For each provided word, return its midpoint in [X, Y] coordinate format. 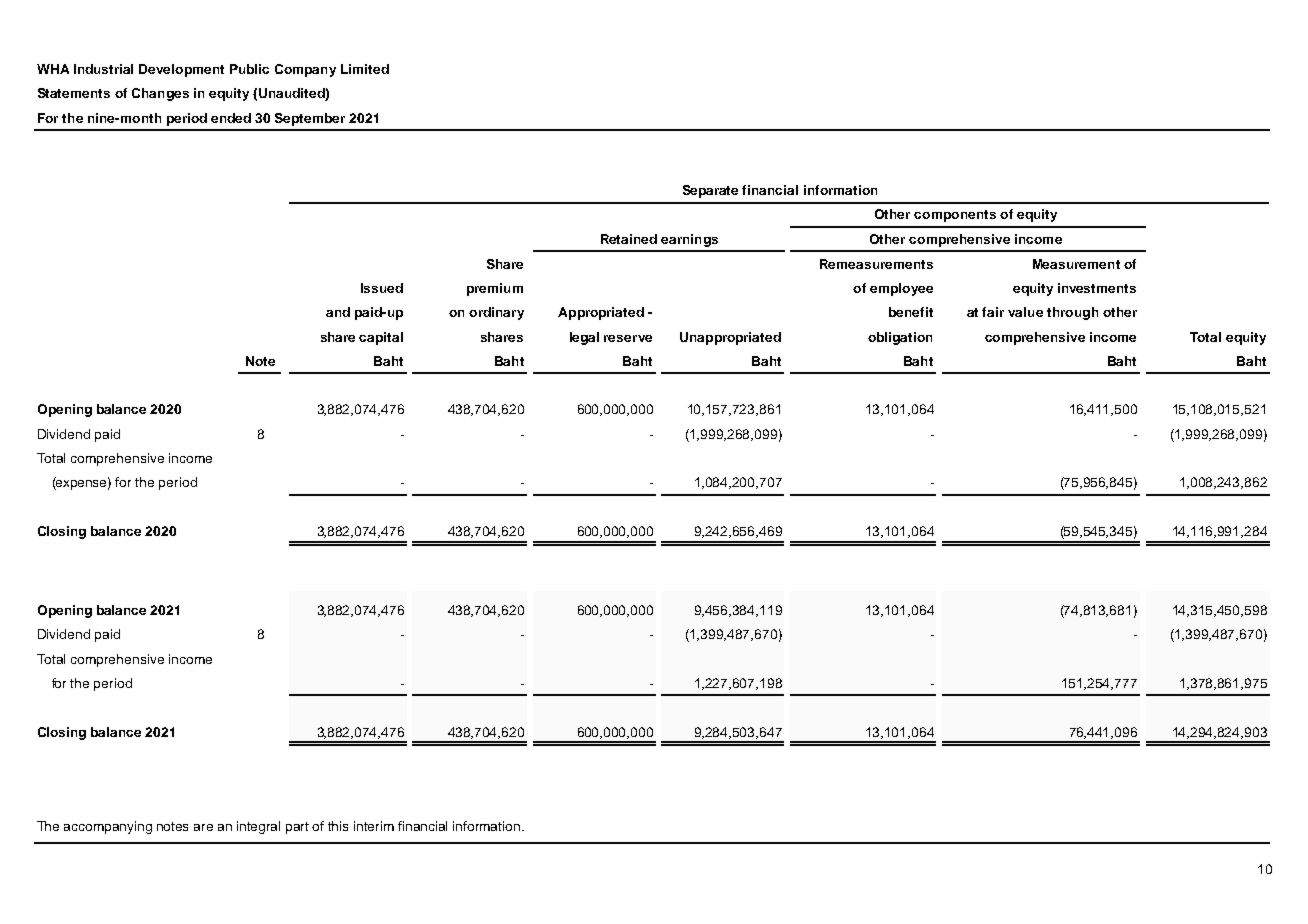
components [955, 216]
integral [258, 827]
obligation [900, 338]
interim [374, 826]
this [338, 826]
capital [381, 338]
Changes [160, 94]
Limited [365, 69]
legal [584, 338]
